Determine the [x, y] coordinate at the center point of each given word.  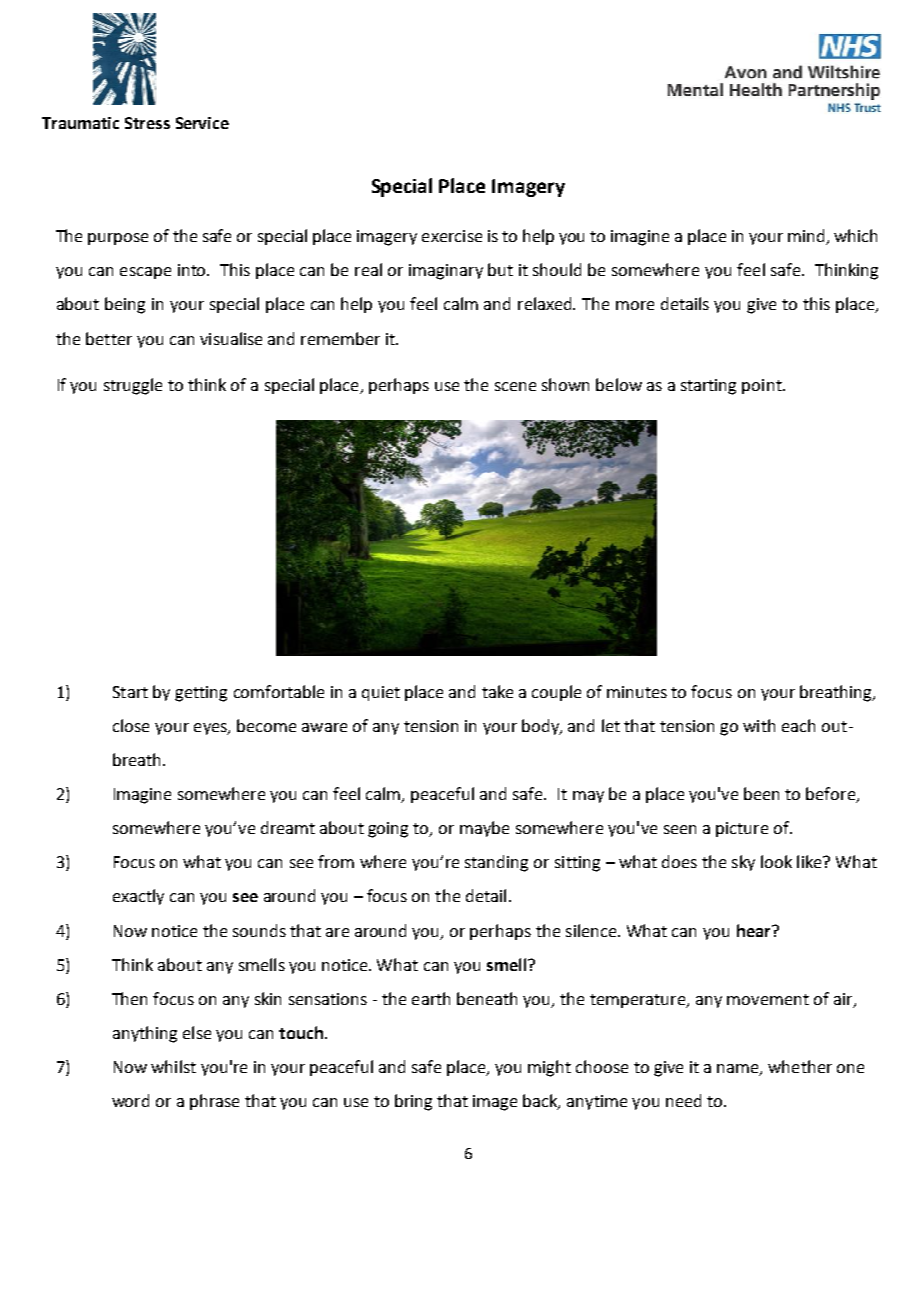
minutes [637, 692]
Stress [147, 123]
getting [201, 694]
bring [413, 1102]
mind [807, 237]
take [497, 691]
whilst [173, 1066]
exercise [452, 236]
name [739, 1070]
